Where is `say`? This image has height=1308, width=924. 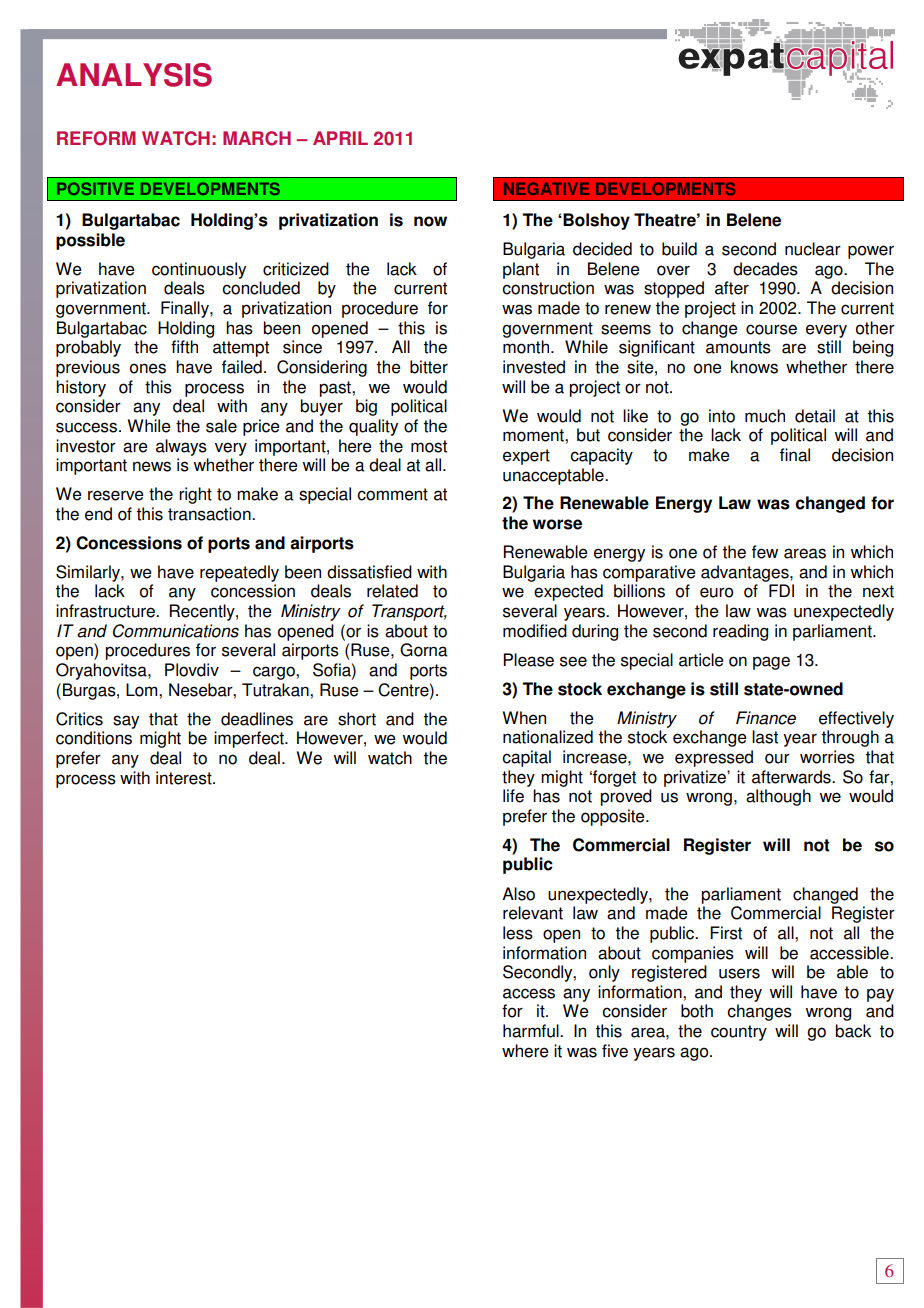 say is located at coordinates (126, 722).
